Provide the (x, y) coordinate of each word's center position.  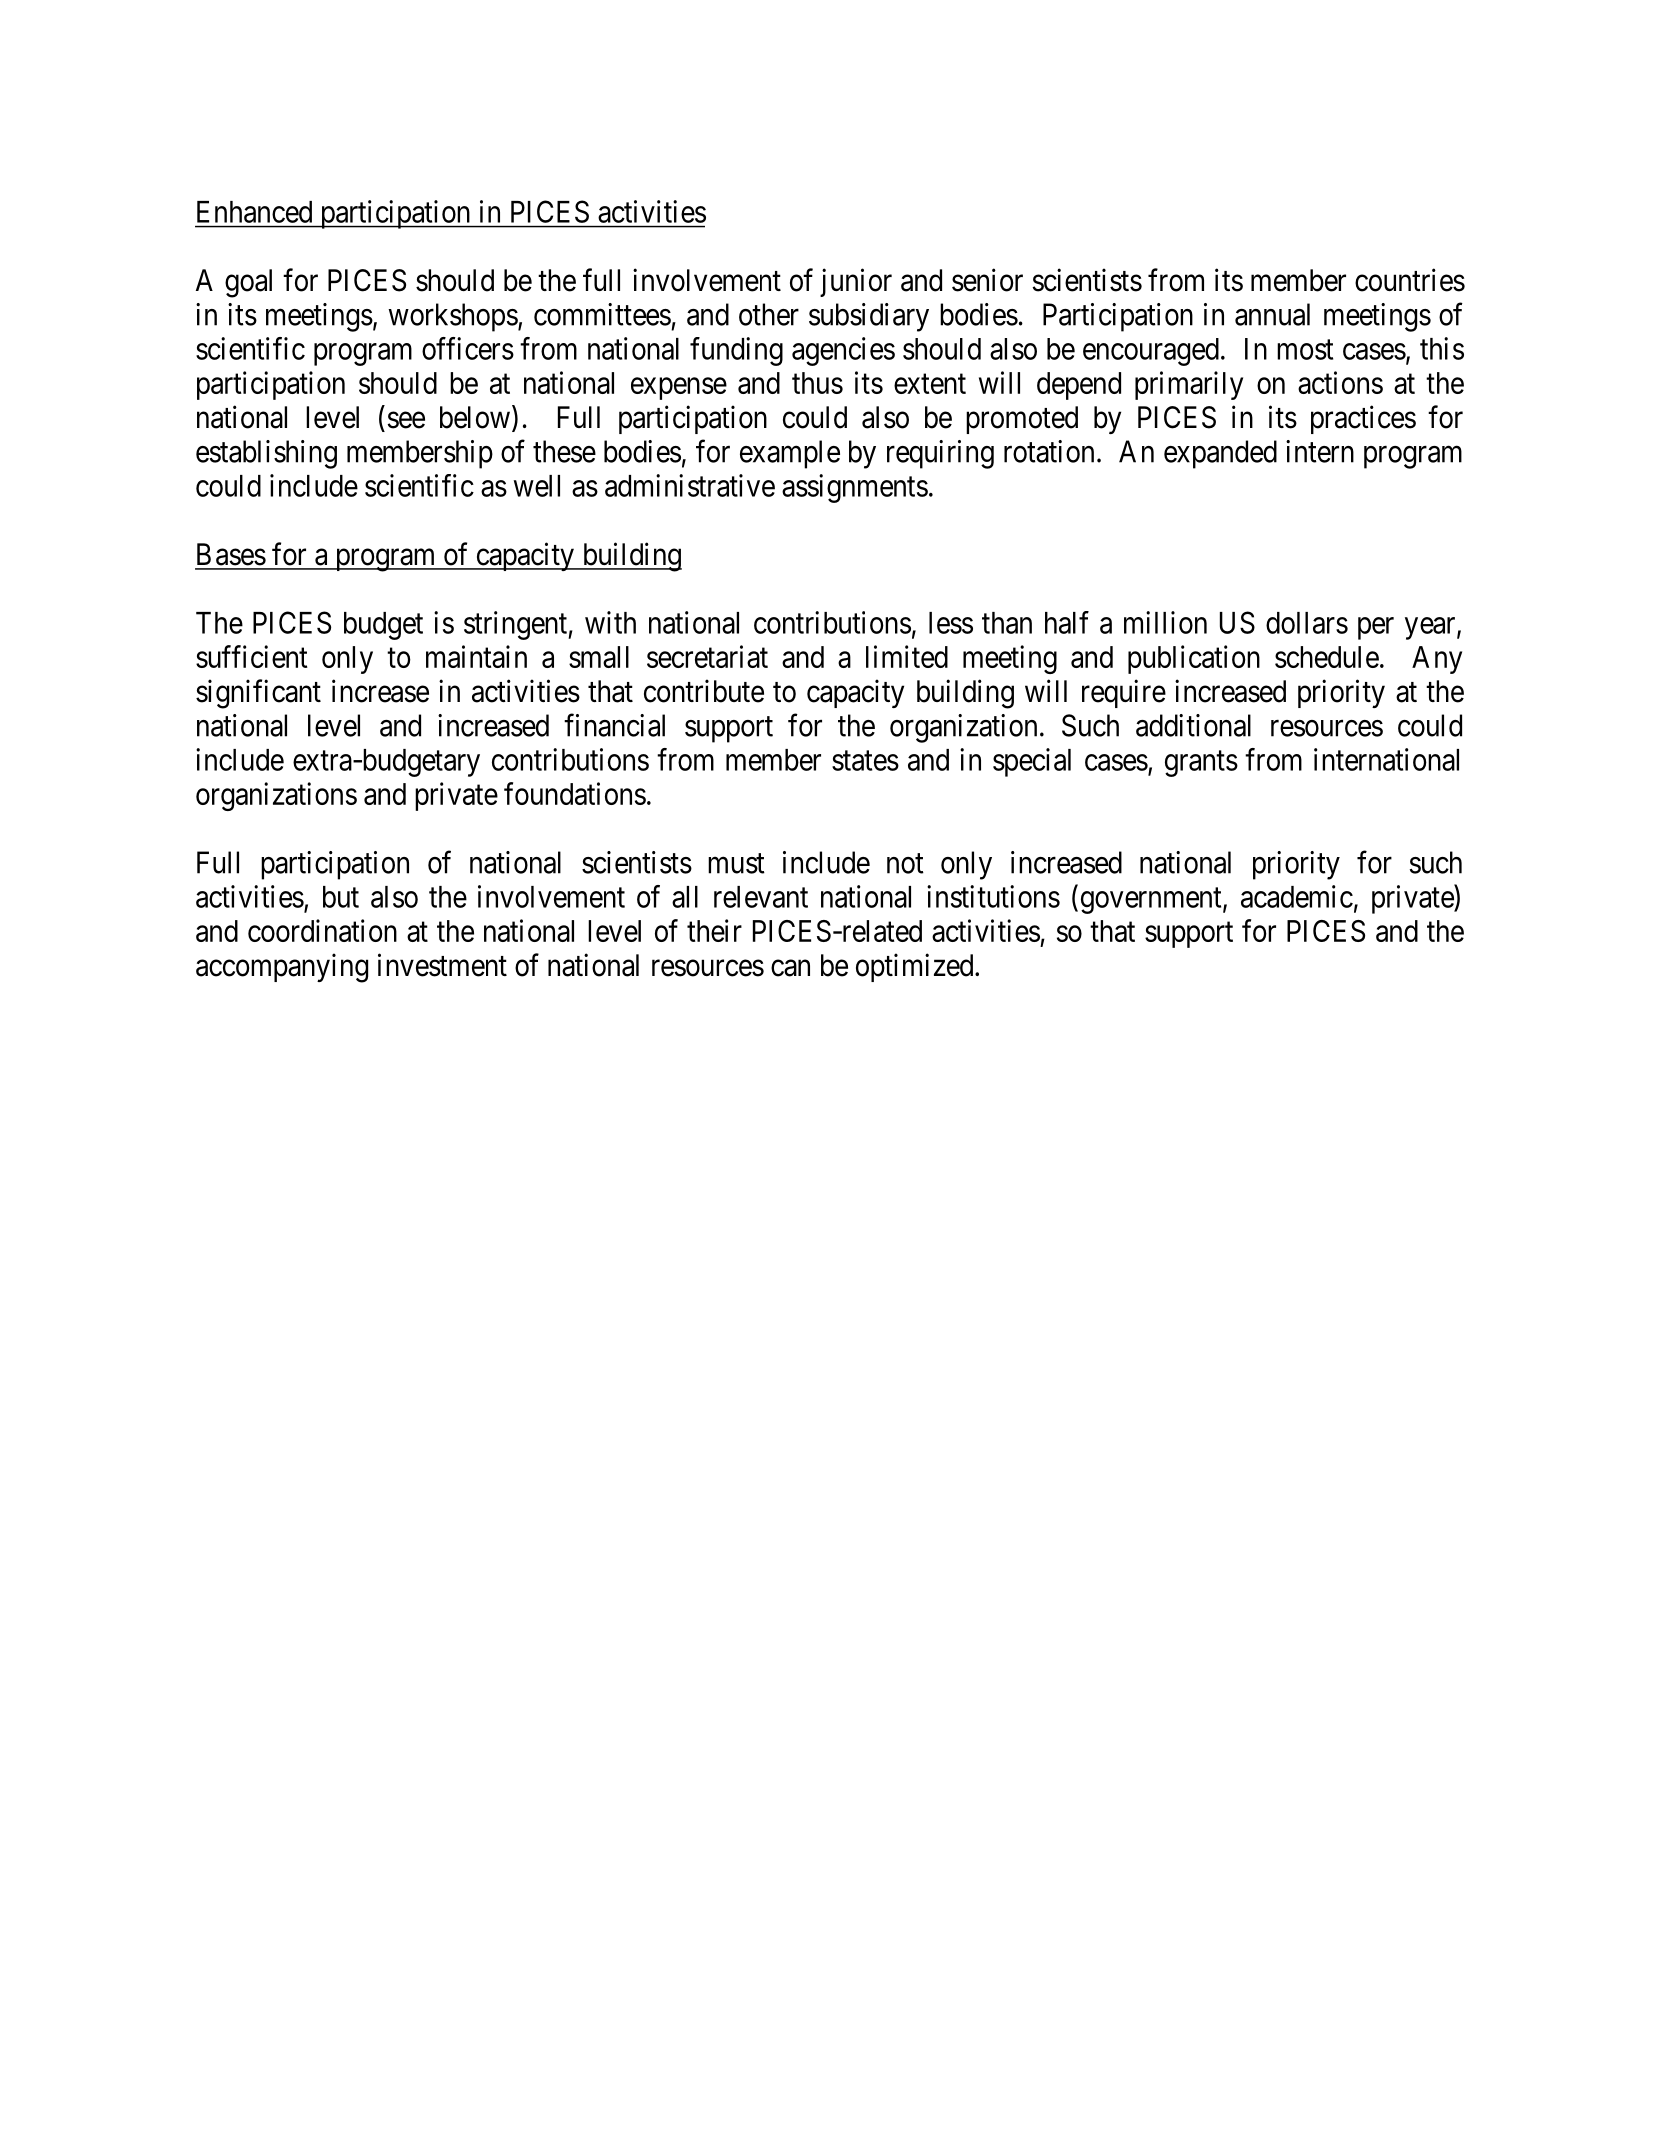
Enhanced (254, 212)
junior (856, 282)
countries (1410, 280)
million (1165, 622)
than (1007, 623)
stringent (516, 625)
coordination (322, 930)
